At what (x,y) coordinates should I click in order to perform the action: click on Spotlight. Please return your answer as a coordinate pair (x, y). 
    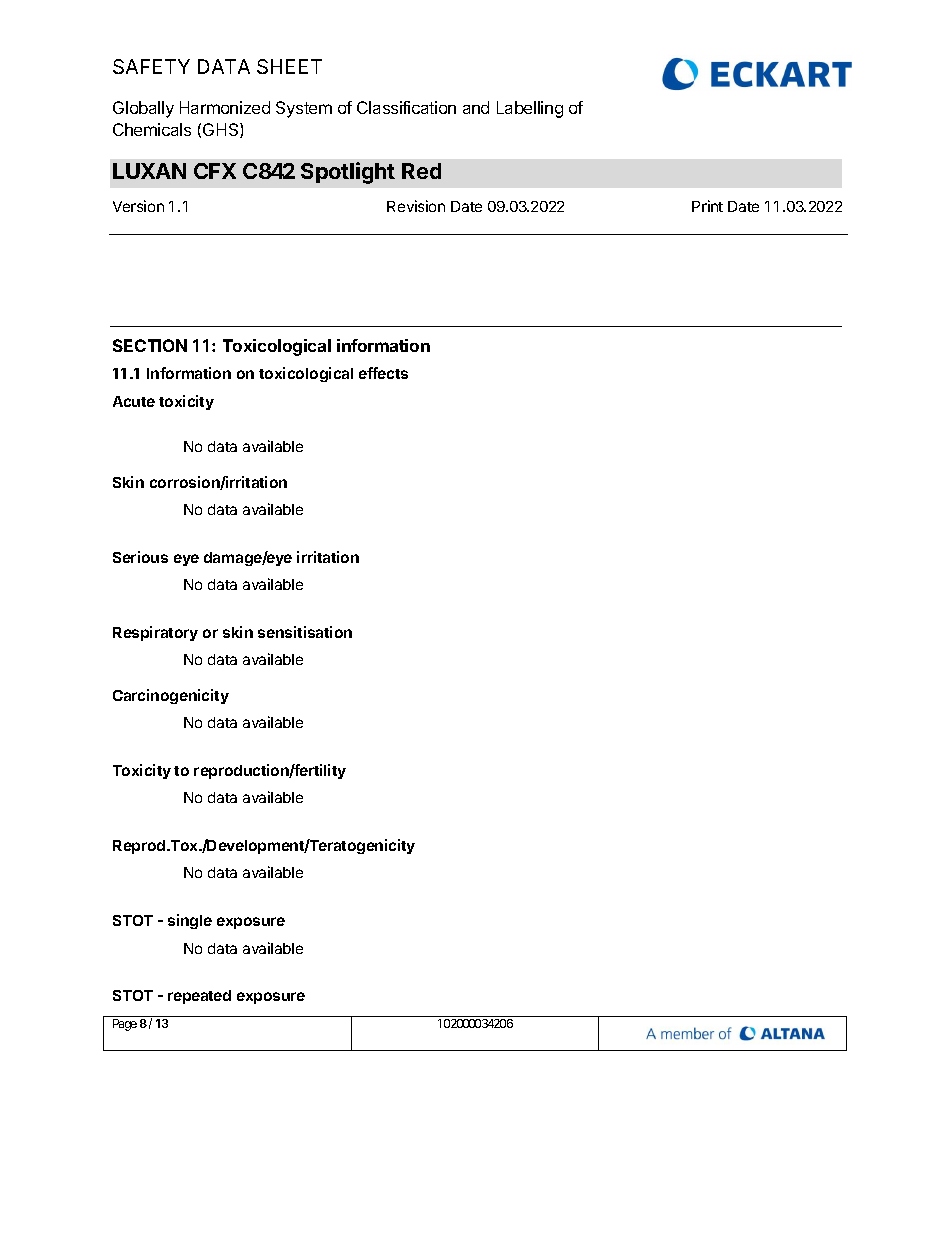
    Looking at the image, I should click on (348, 173).
